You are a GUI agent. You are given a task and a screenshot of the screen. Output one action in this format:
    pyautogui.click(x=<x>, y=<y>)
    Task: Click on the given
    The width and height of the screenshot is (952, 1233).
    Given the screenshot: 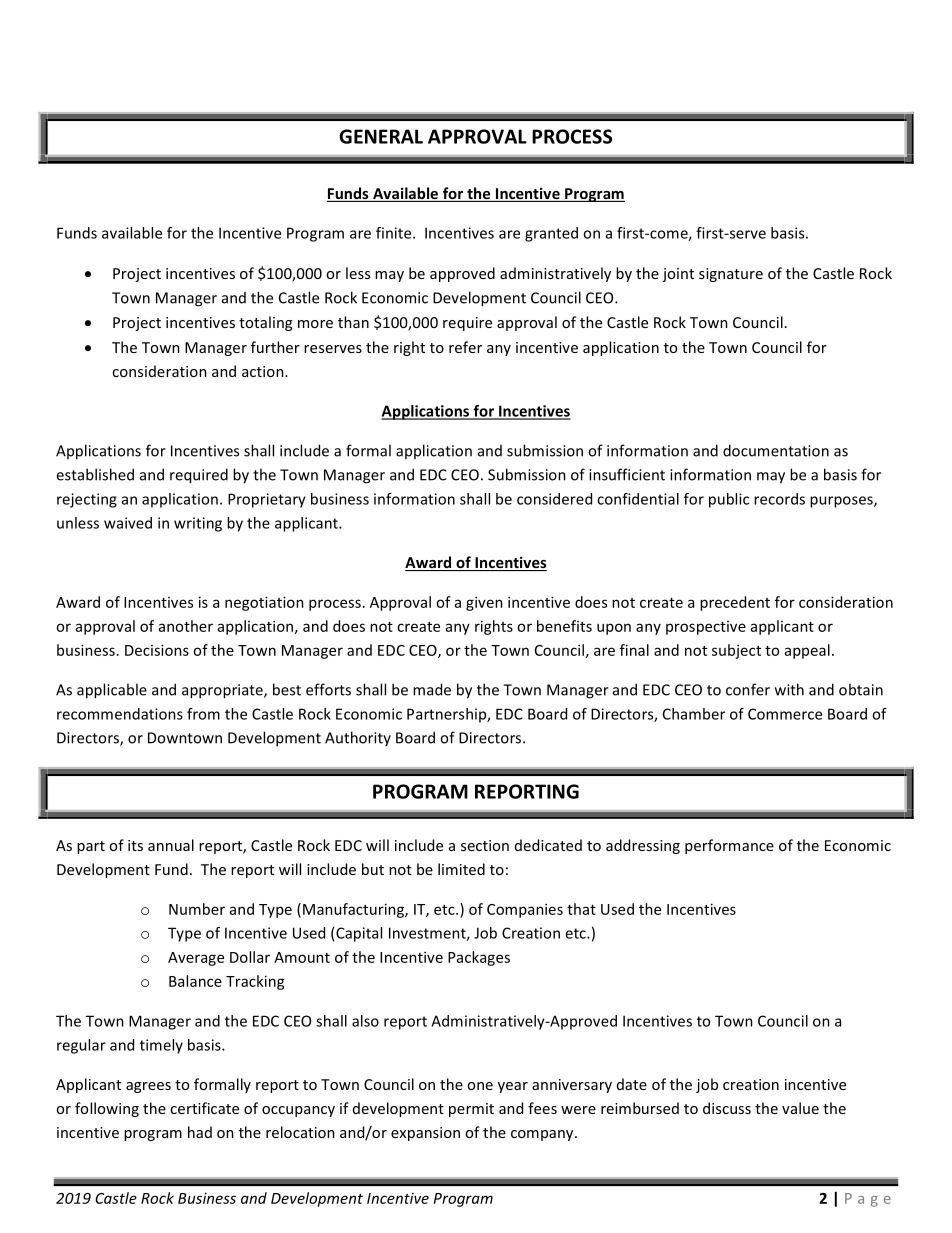 What is the action you would take?
    pyautogui.click(x=484, y=603)
